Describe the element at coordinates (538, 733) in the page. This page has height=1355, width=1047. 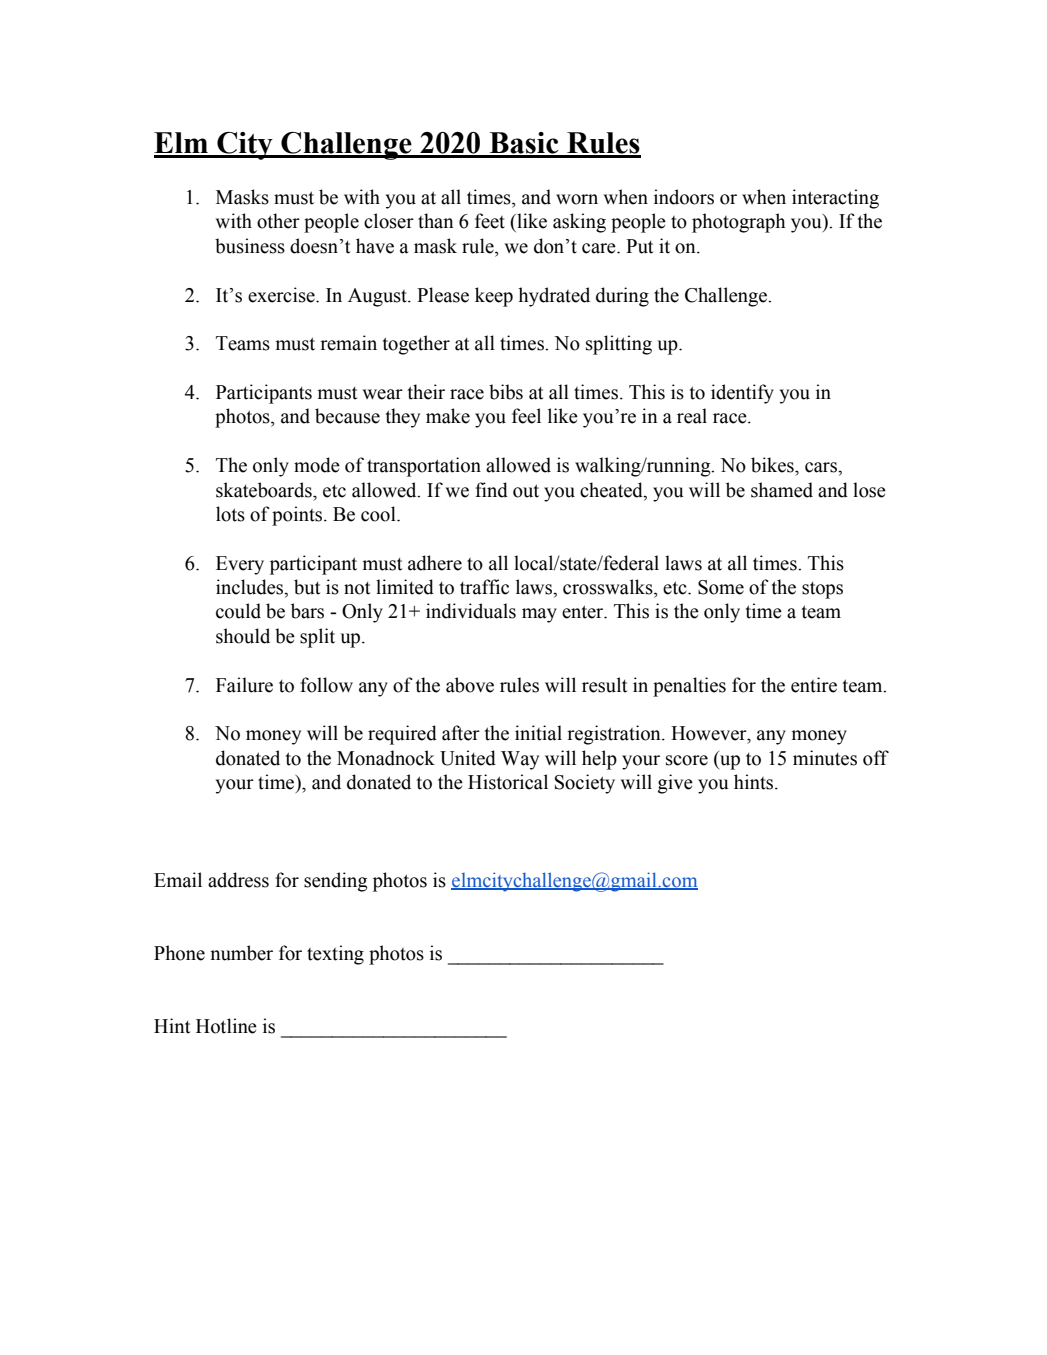
I see `initial` at that location.
